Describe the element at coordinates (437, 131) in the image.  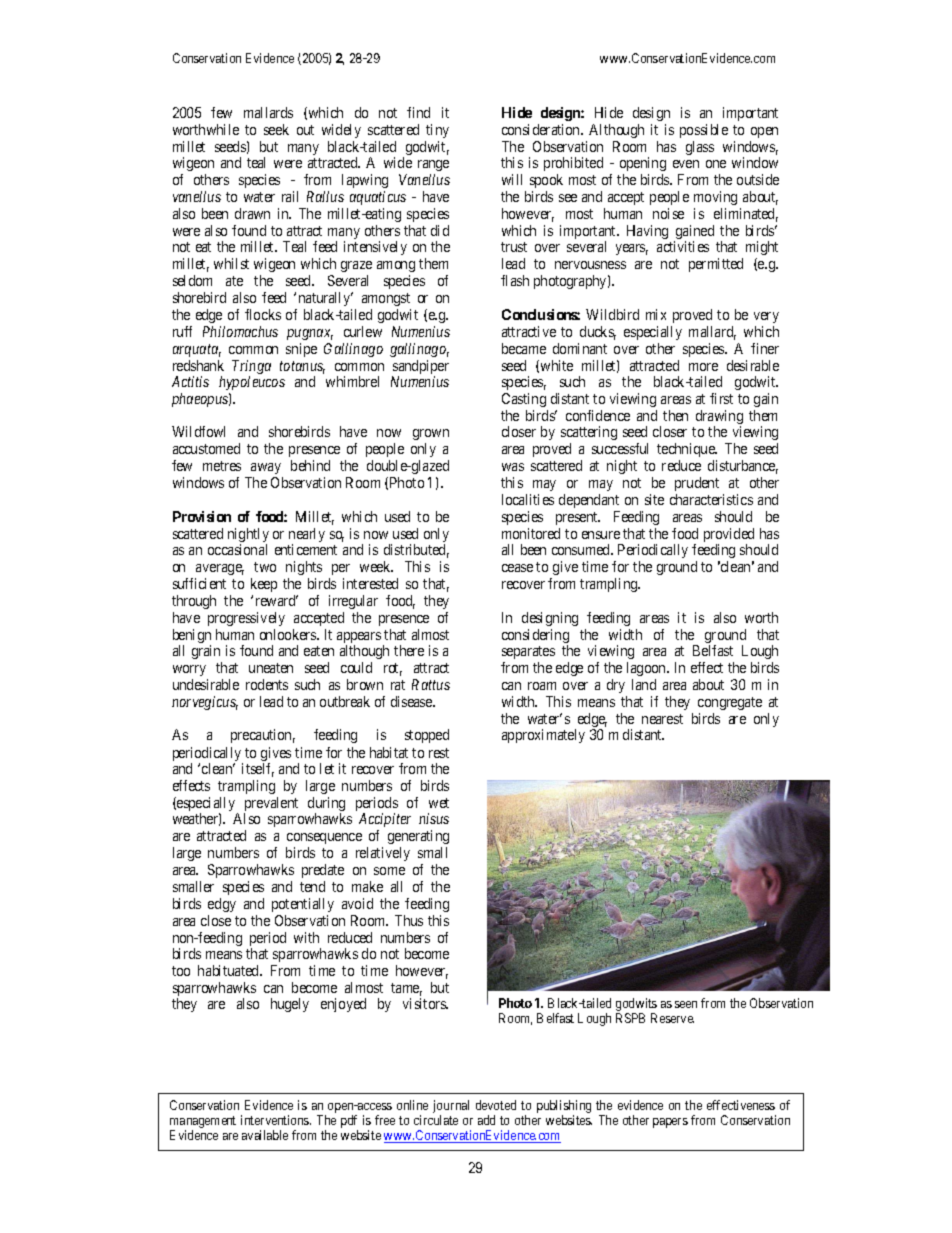
I see `tiny` at that location.
